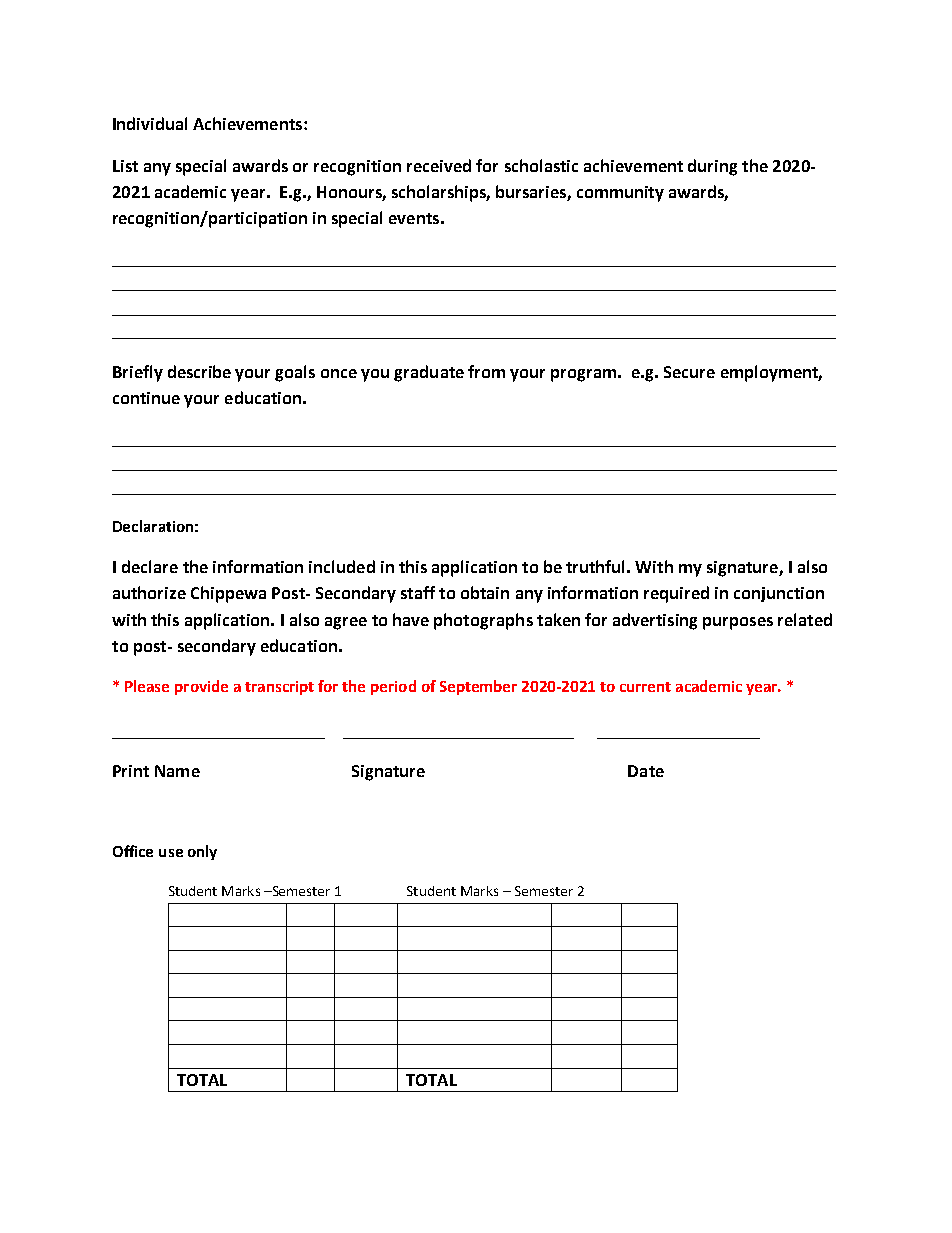  Describe the element at coordinates (646, 771) in the screenshot. I see `Date` at that location.
